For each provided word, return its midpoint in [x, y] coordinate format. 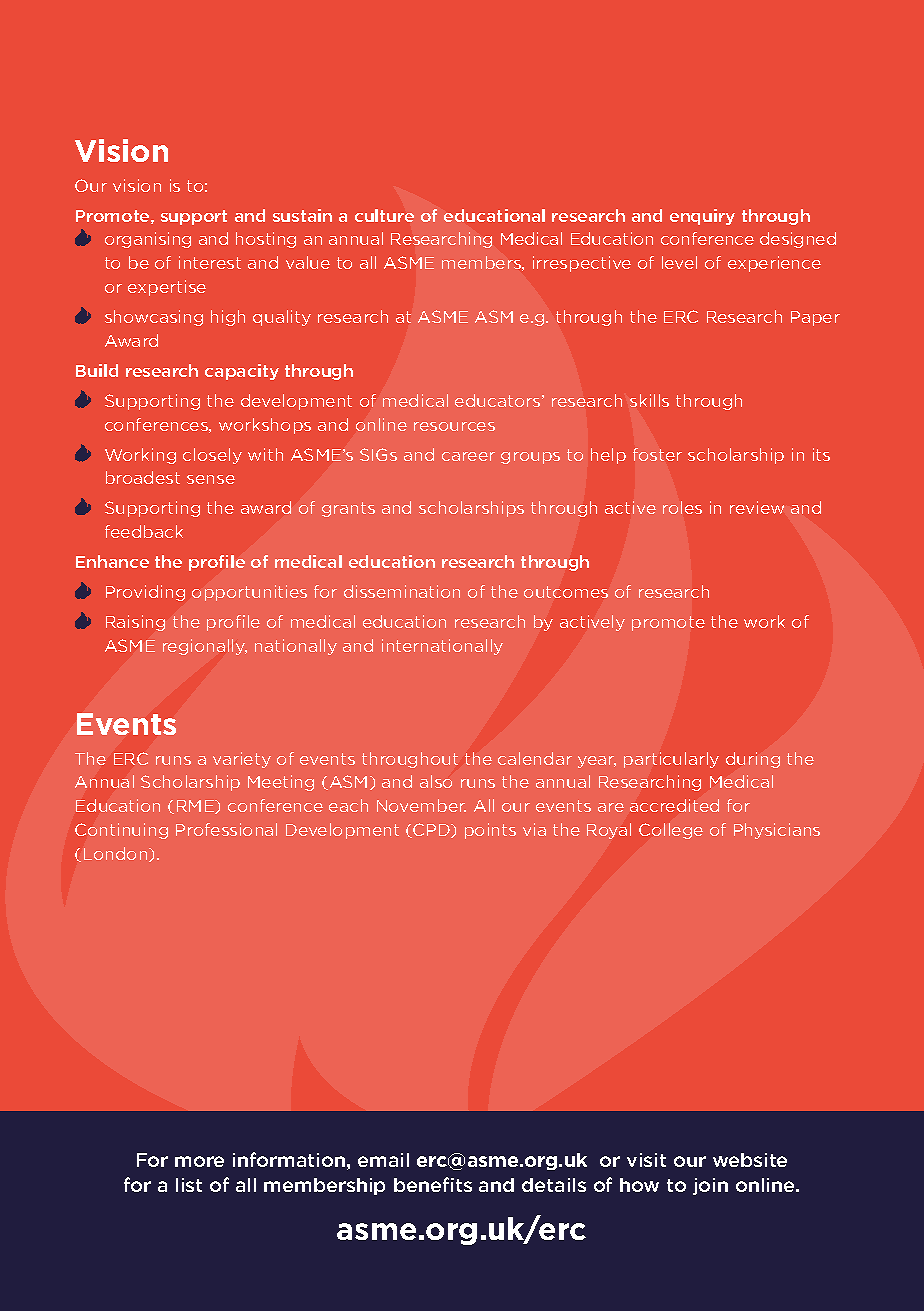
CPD [431, 830]
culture [384, 215]
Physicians [777, 831]
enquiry [702, 217]
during [753, 760]
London [117, 854]
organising [148, 240]
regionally [205, 647]
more [199, 1161]
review [757, 507]
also [436, 781]
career [468, 456]
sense [211, 479]
